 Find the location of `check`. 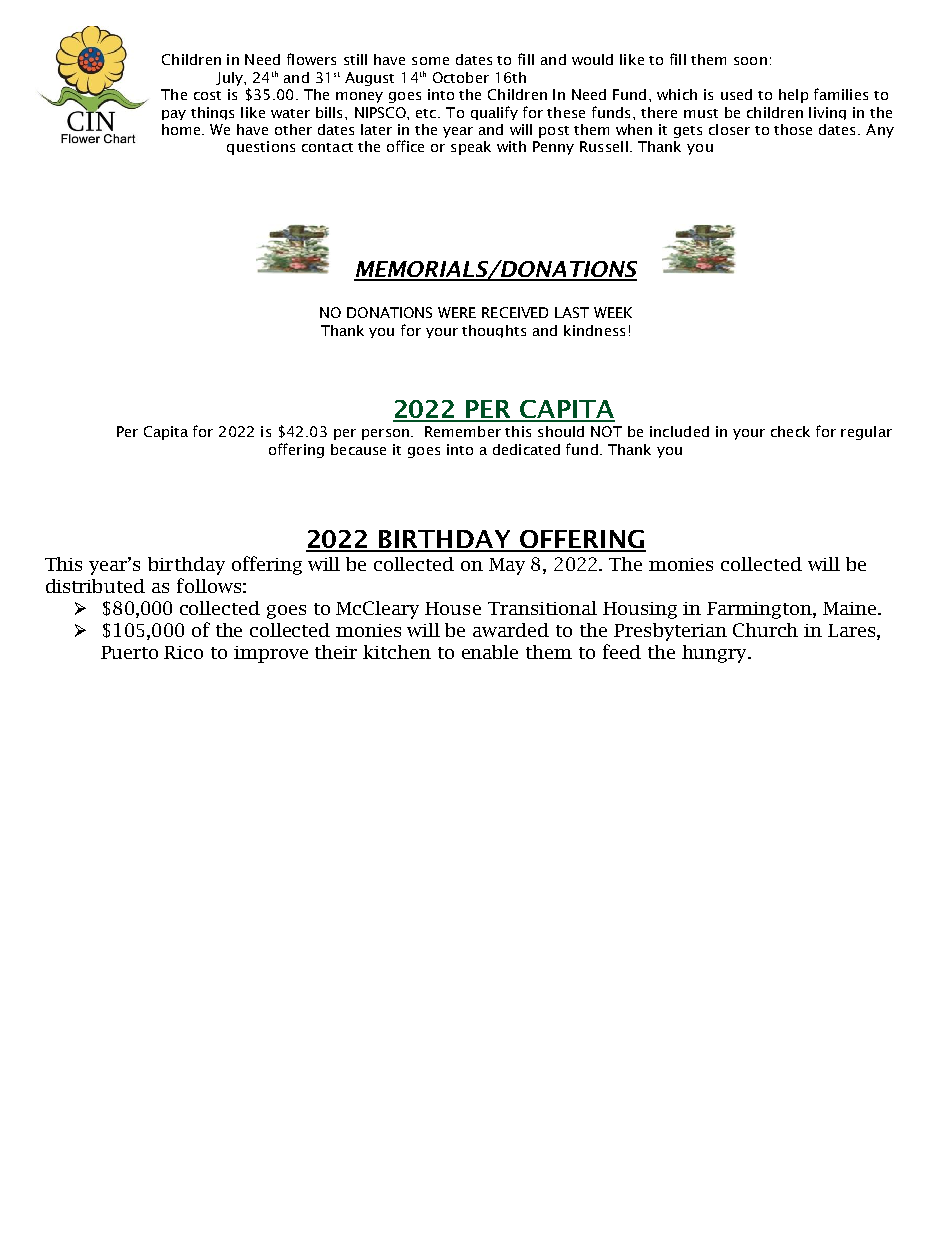

check is located at coordinates (790, 431).
